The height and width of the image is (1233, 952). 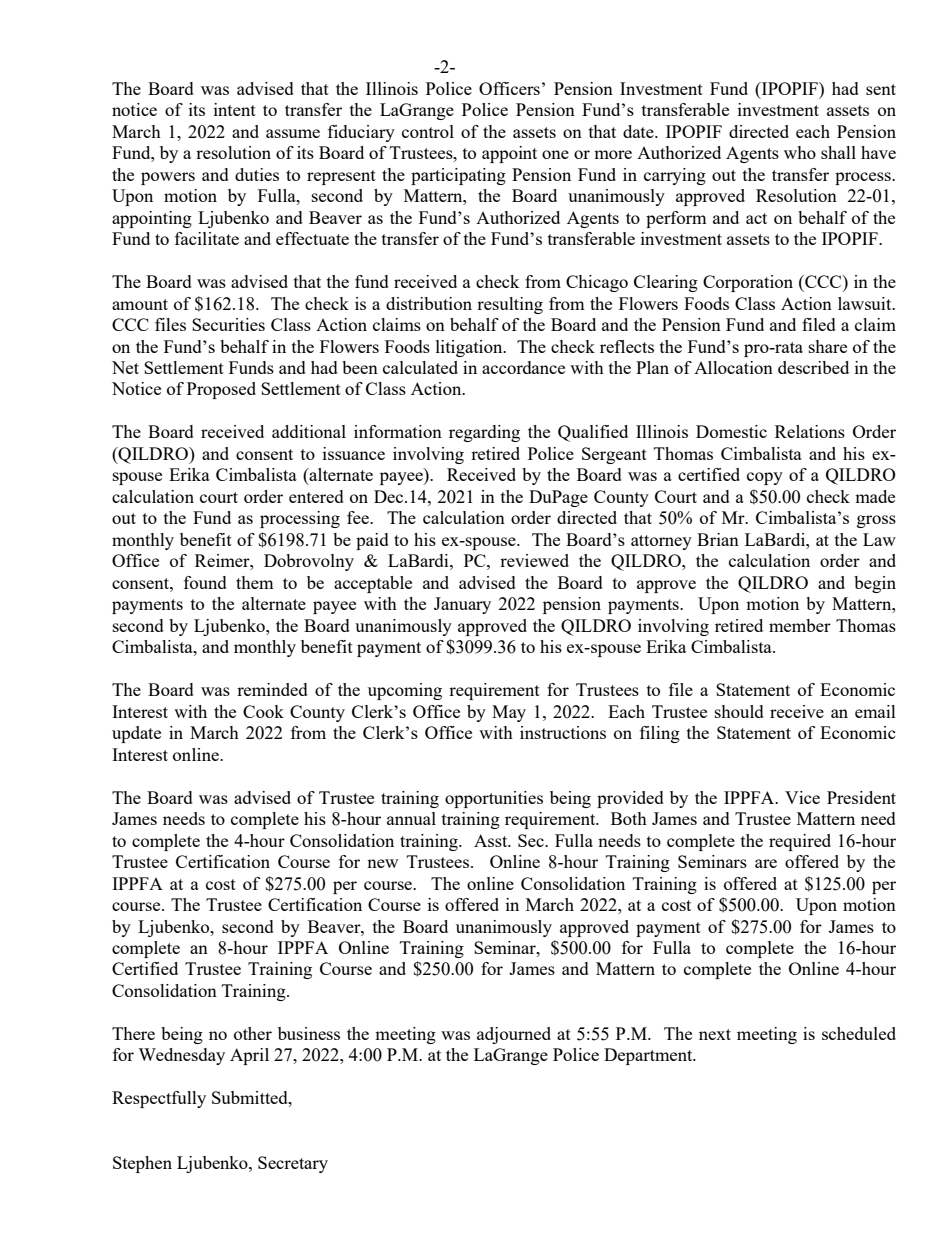 I want to click on Department, so click(x=649, y=1056).
